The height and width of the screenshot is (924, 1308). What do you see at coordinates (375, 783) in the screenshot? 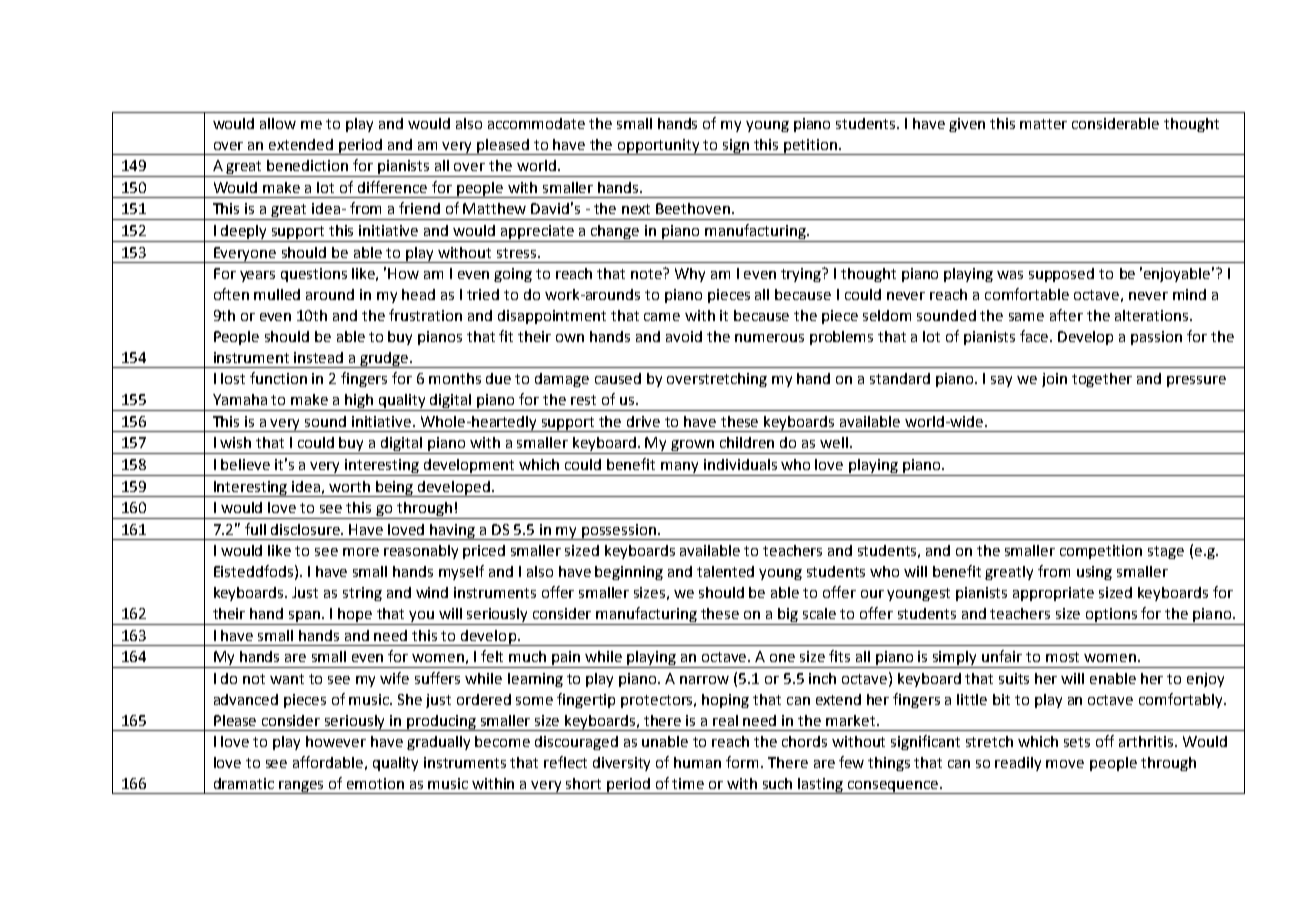
I see `emotion` at bounding box center [375, 783].
